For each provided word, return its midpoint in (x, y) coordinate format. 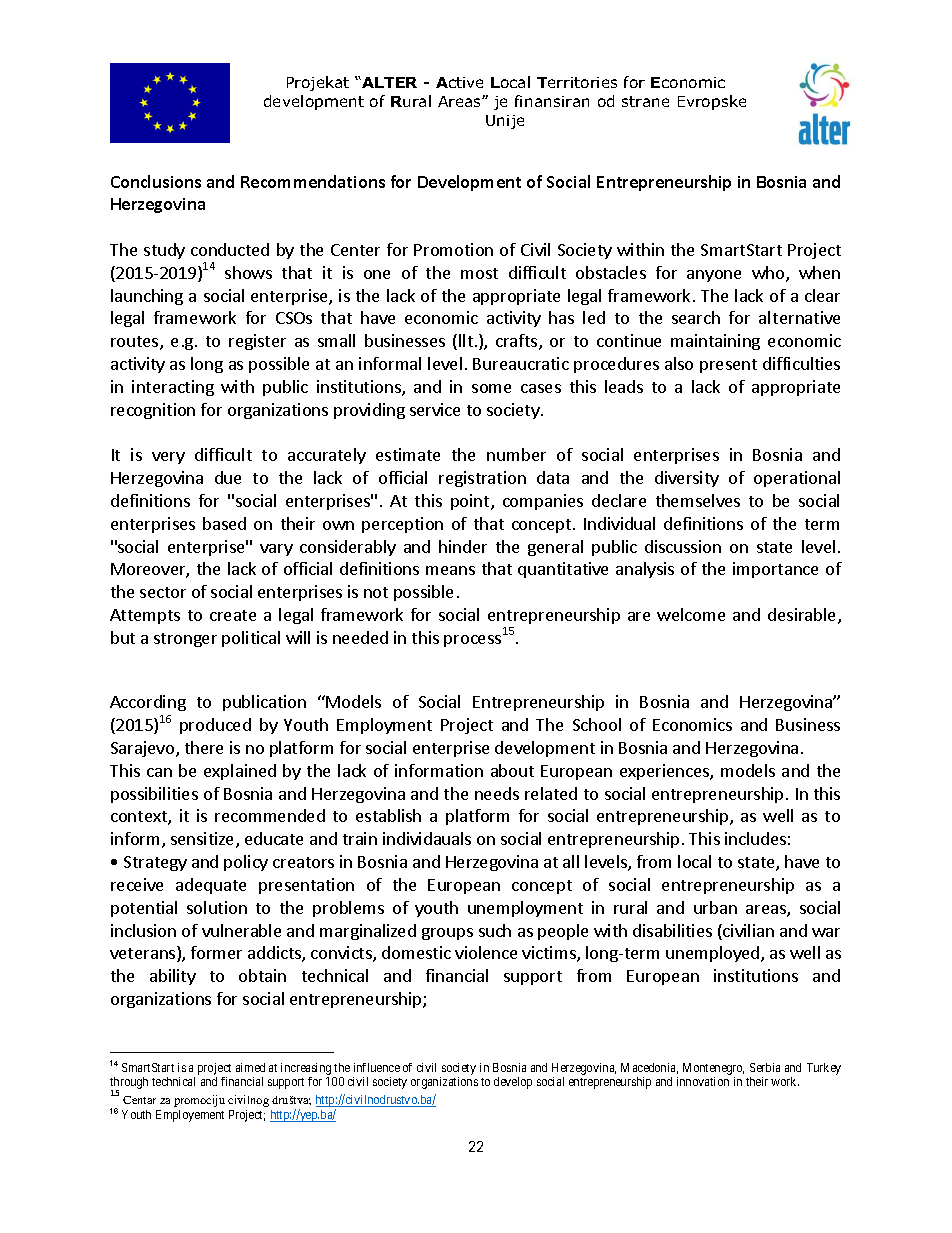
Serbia (765, 1067)
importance (775, 570)
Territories (577, 82)
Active (459, 82)
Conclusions (156, 181)
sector (163, 592)
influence (377, 1067)
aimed (250, 1067)
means (450, 570)
